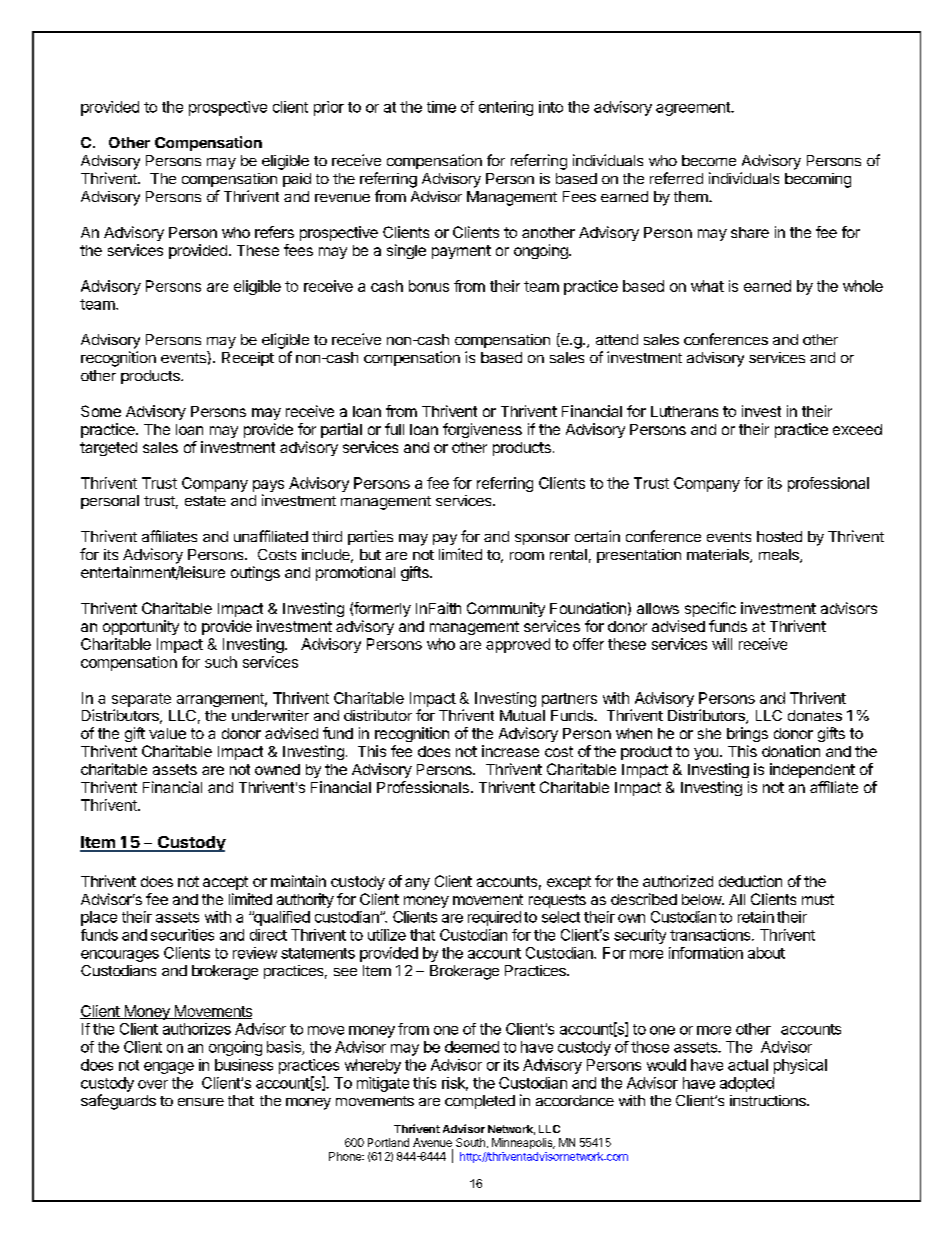  Describe the element at coordinates (482, 430) in the image. I see `forgiveness` at that location.
